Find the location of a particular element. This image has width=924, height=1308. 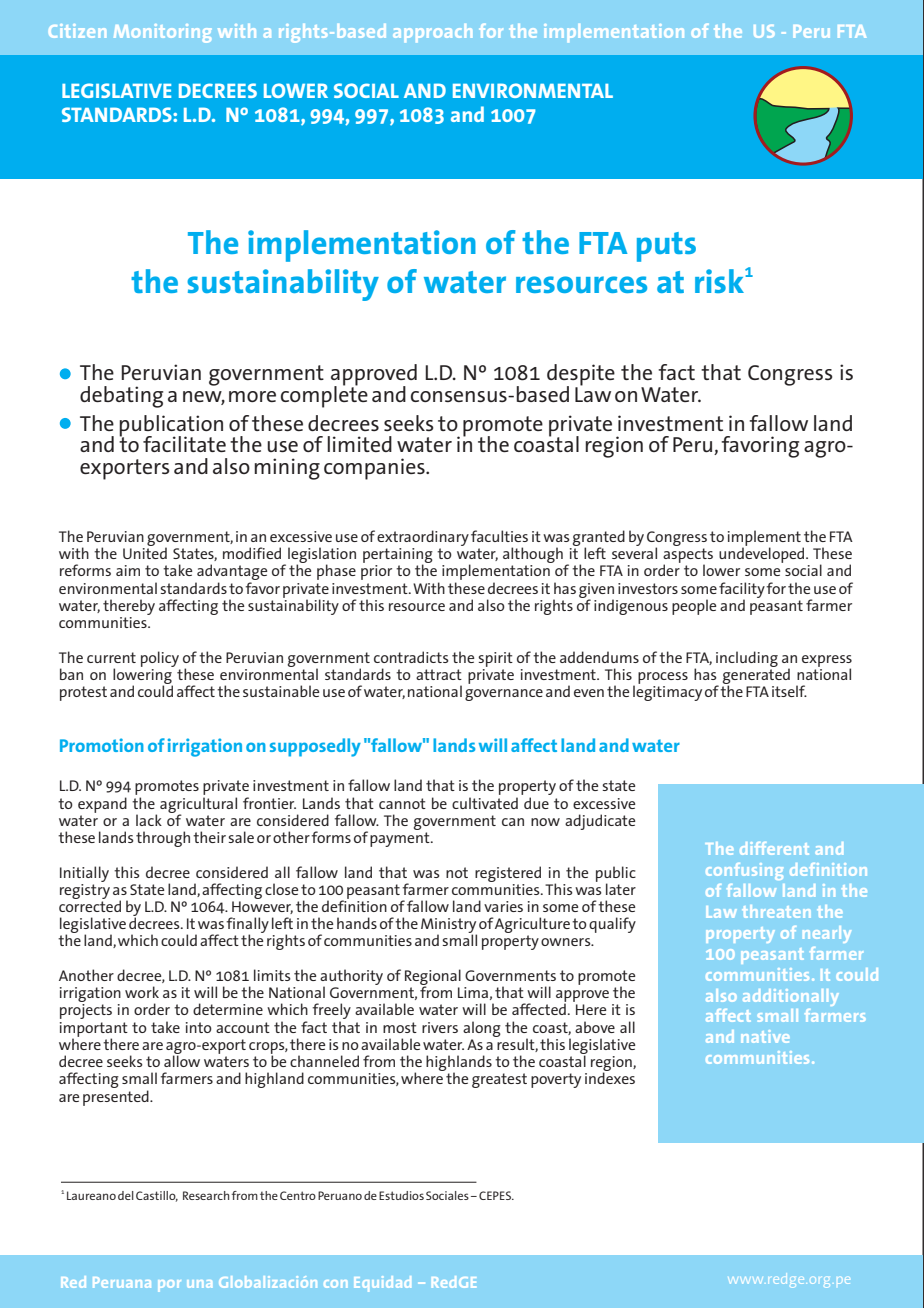

approach is located at coordinates (432, 33).
